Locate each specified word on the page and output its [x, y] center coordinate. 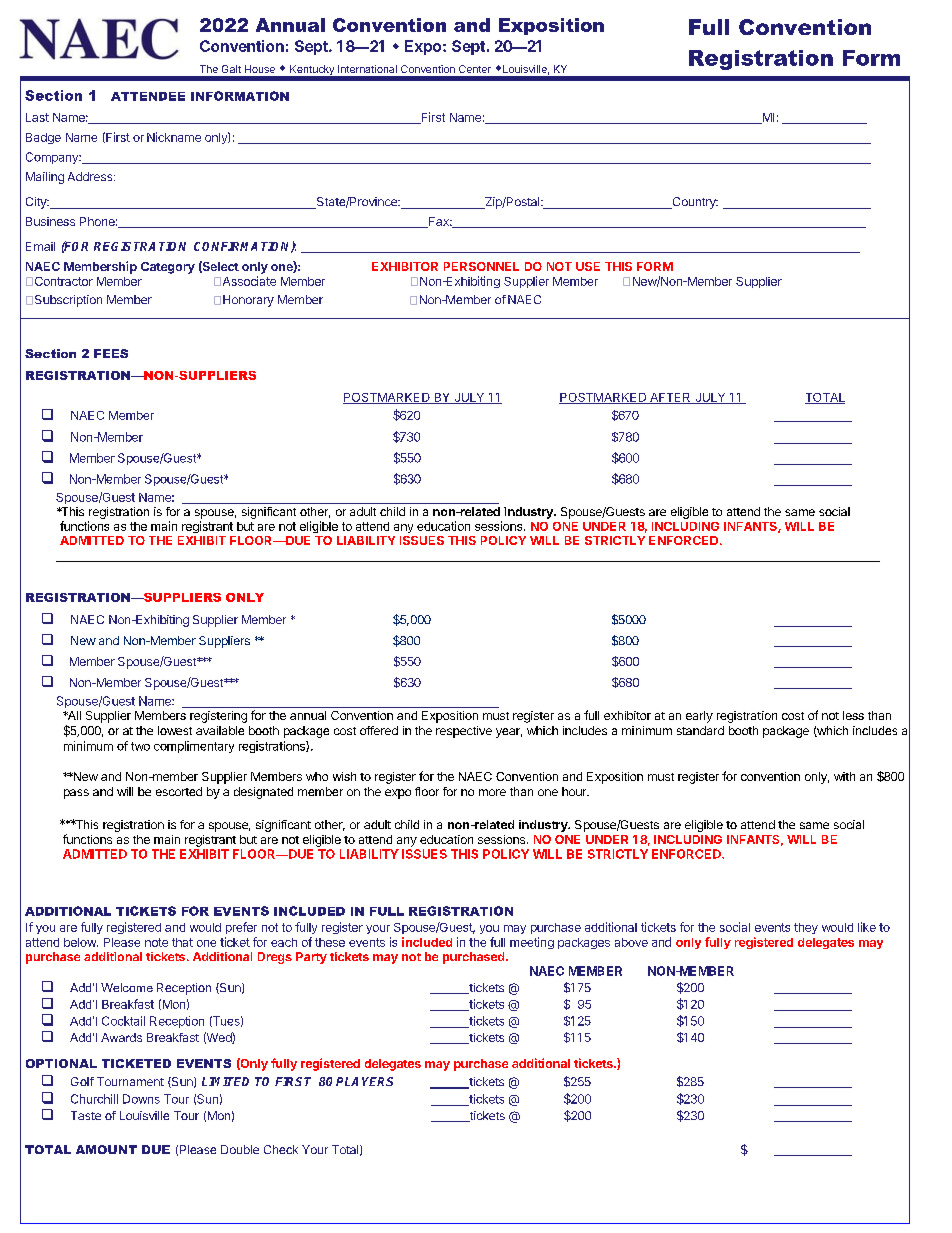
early [699, 717]
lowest [175, 730]
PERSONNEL [481, 266]
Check [281, 1149]
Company [53, 158]
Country [694, 203]
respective [464, 732]
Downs [141, 1099]
